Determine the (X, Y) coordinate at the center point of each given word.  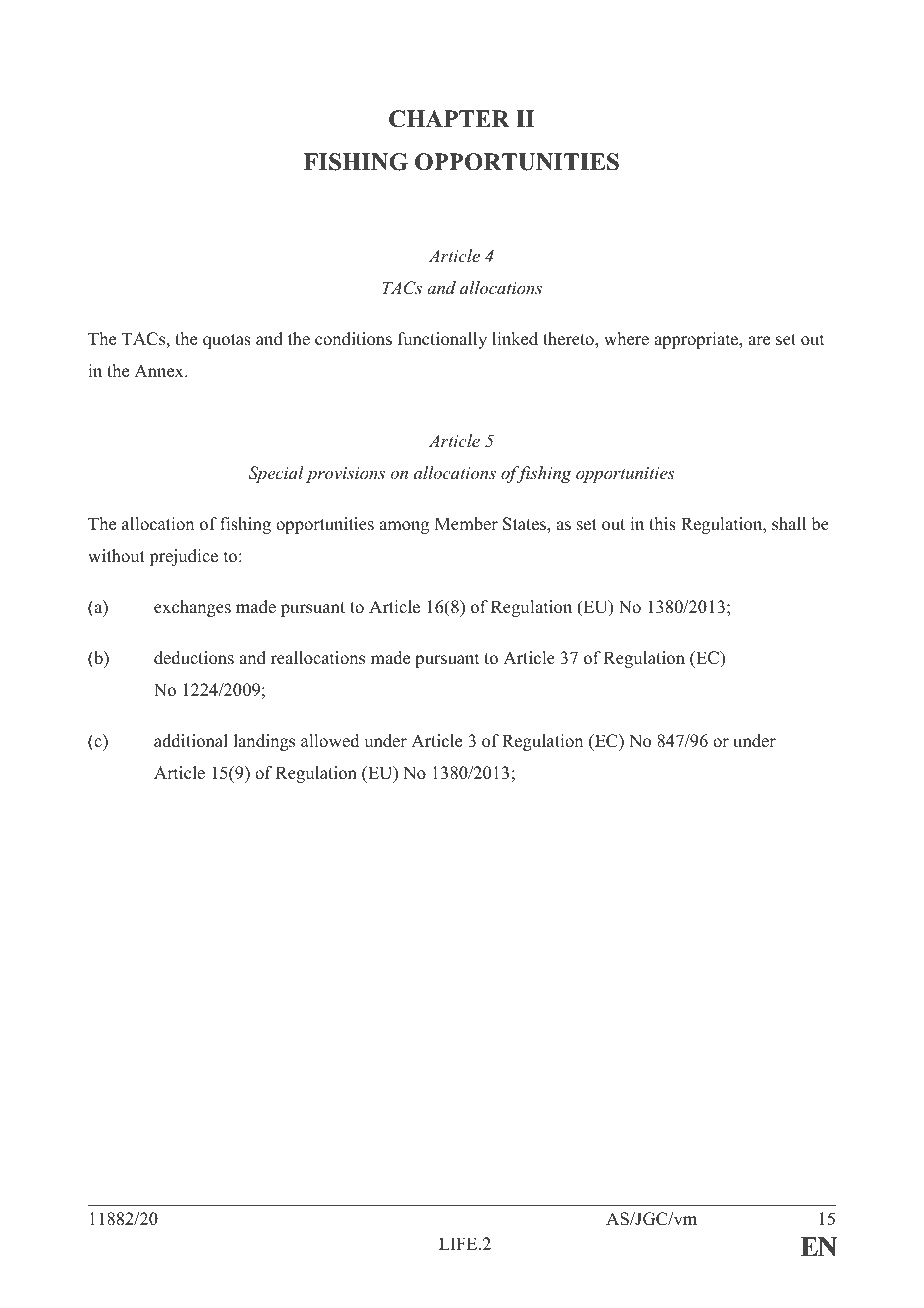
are (759, 341)
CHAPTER (449, 119)
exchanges (192, 608)
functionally (442, 340)
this (662, 524)
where (626, 339)
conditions (353, 339)
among (404, 527)
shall (789, 524)
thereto (569, 339)
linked (515, 339)
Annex (160, 371)
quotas (227, 341)
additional (191, 741)
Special (276, 474)
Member (466, 524)
